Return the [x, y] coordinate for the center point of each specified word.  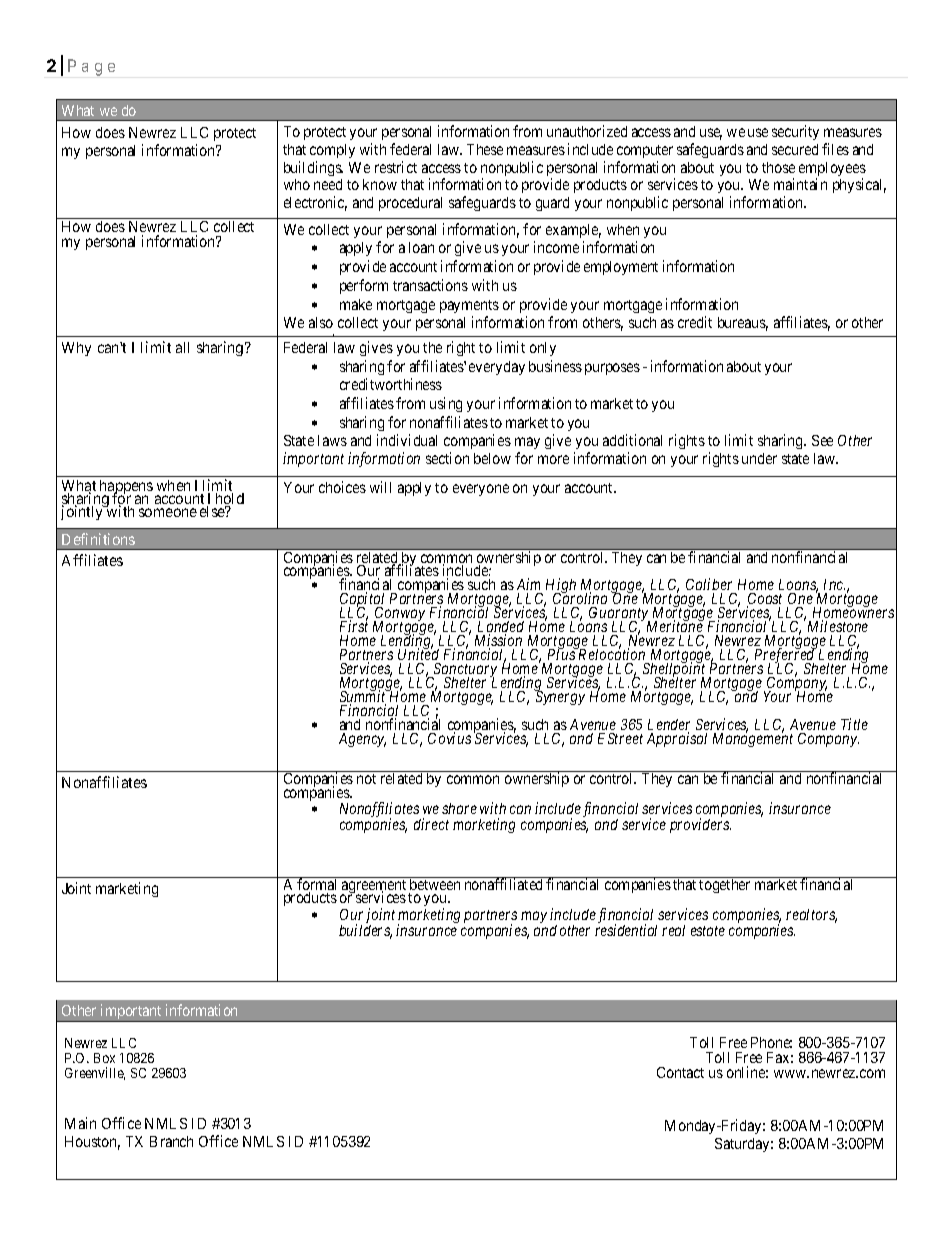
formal [318, 885]
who [297, 184]
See [822, 440]
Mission [499, 642]
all [182, 347]
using [446, 404]
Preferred [784, 657]
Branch [171, 1141]
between [435, 883]
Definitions [98, 539]
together [725, 885]
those [778, 167]
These [485, 149]
